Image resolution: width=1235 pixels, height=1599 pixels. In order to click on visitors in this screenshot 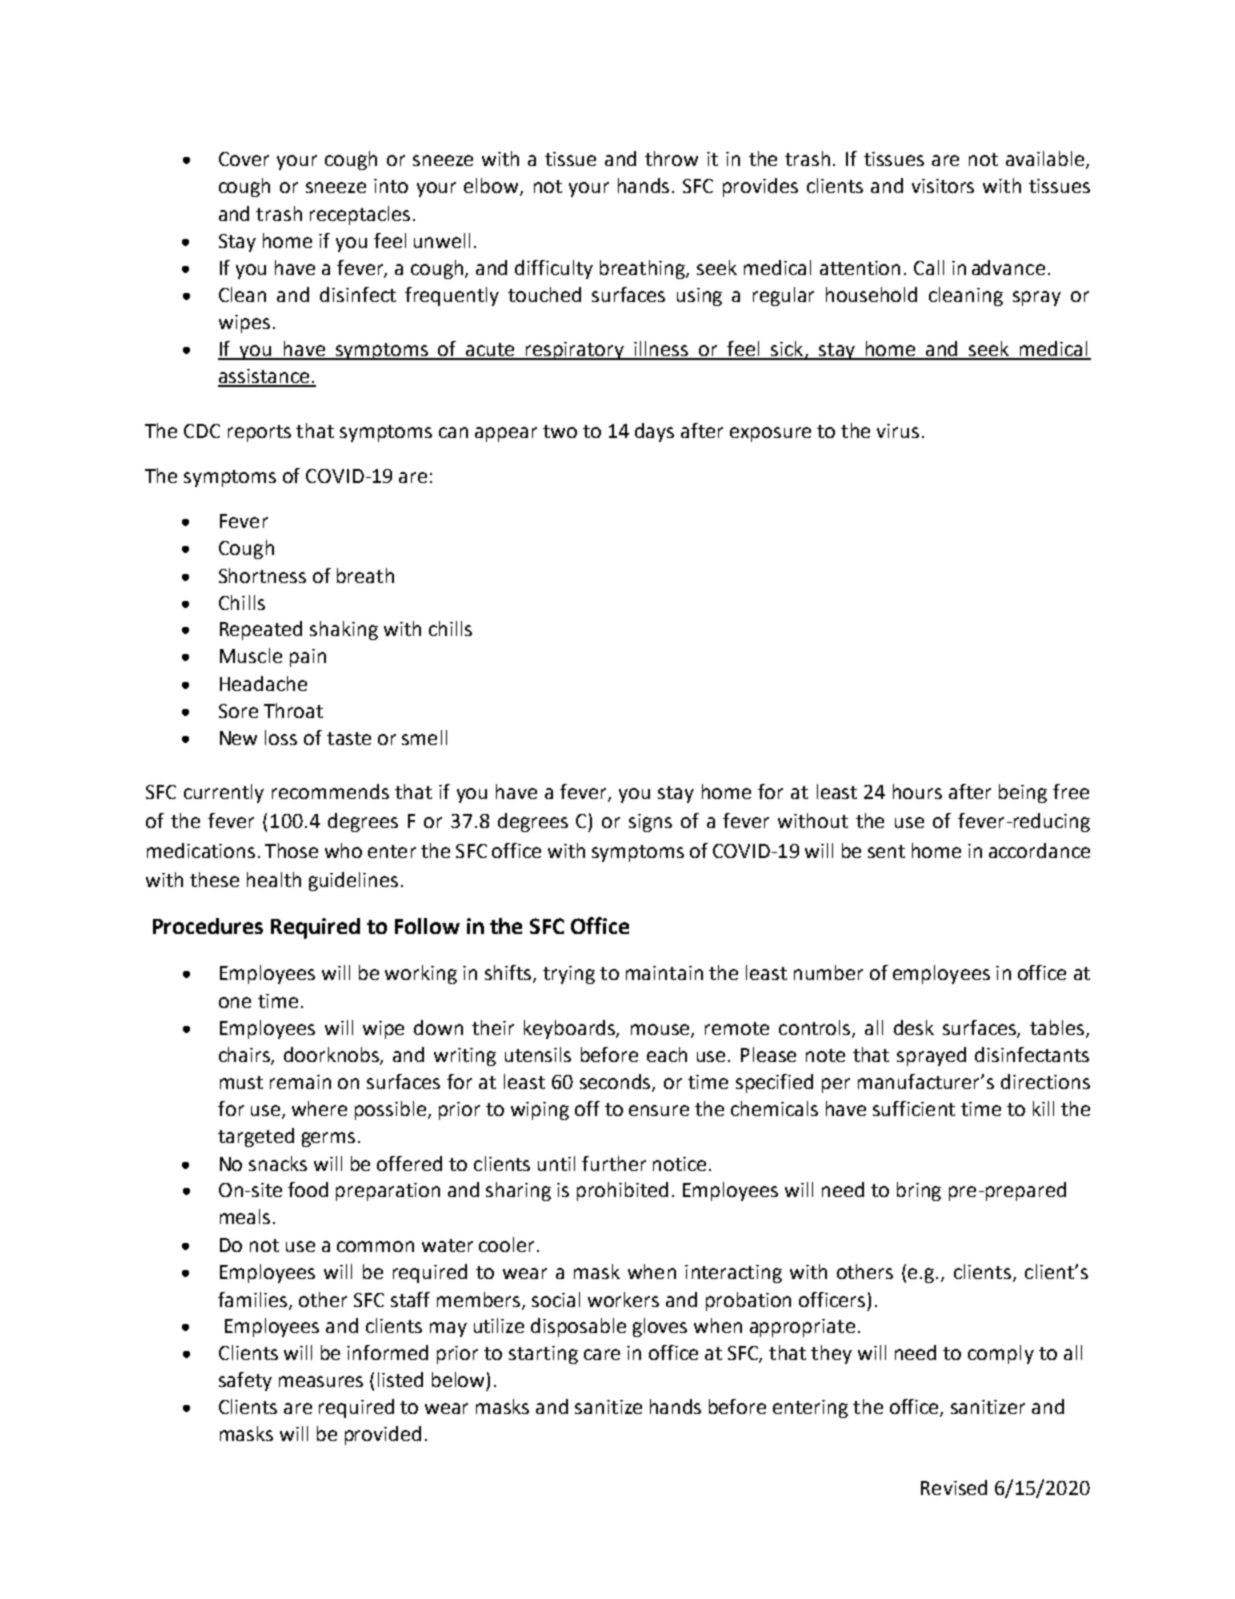, I will do `click(943, 186)`.
